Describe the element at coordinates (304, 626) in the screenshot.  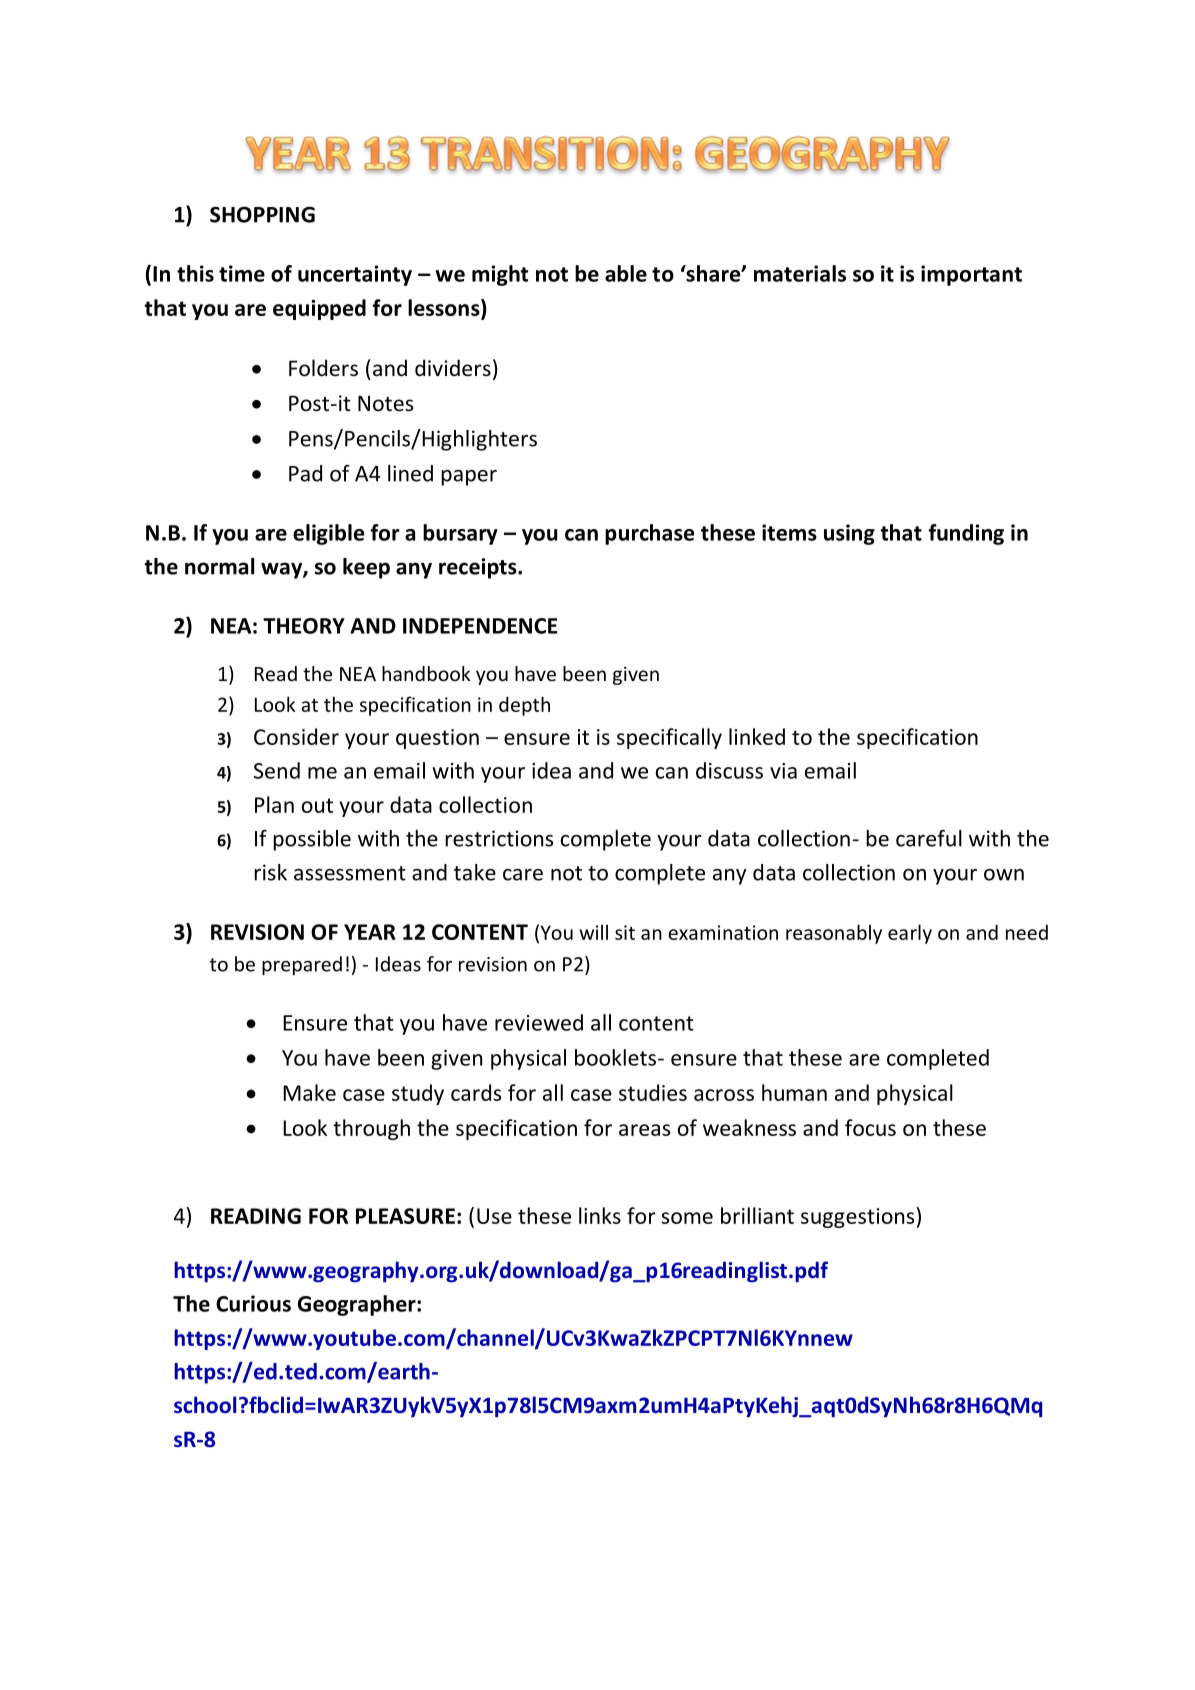
I see `THEORY` at that location.
